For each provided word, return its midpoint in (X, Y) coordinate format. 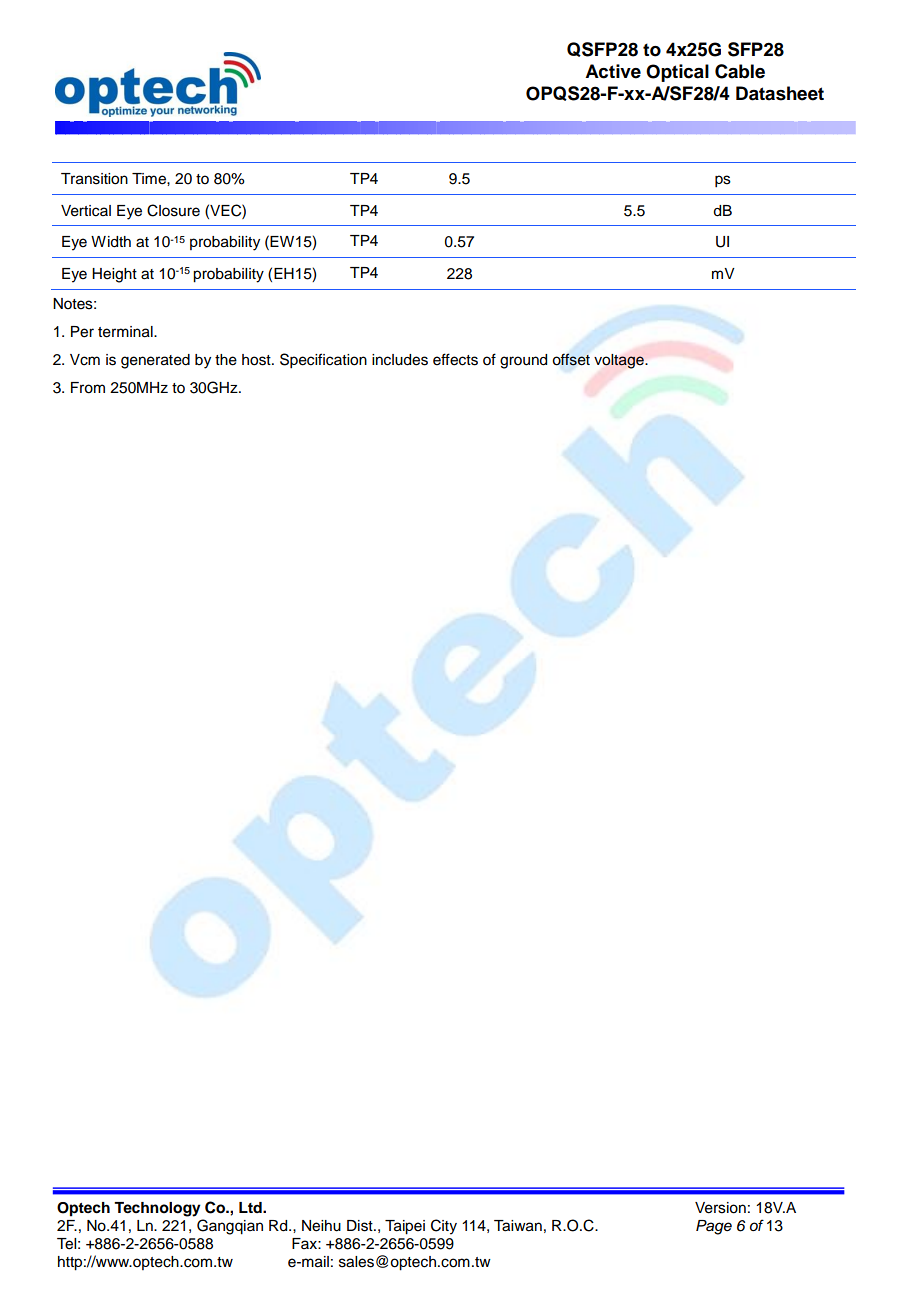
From (88, 388)
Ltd (251, 1207)
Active (613, 71)
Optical (677, 73)
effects (455, 359)
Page (714, 1227)
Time (150, 179)
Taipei (405, 1227)
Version (720, 1208)
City (444, 1227)
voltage (620, 361)
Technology (157, 1209)
